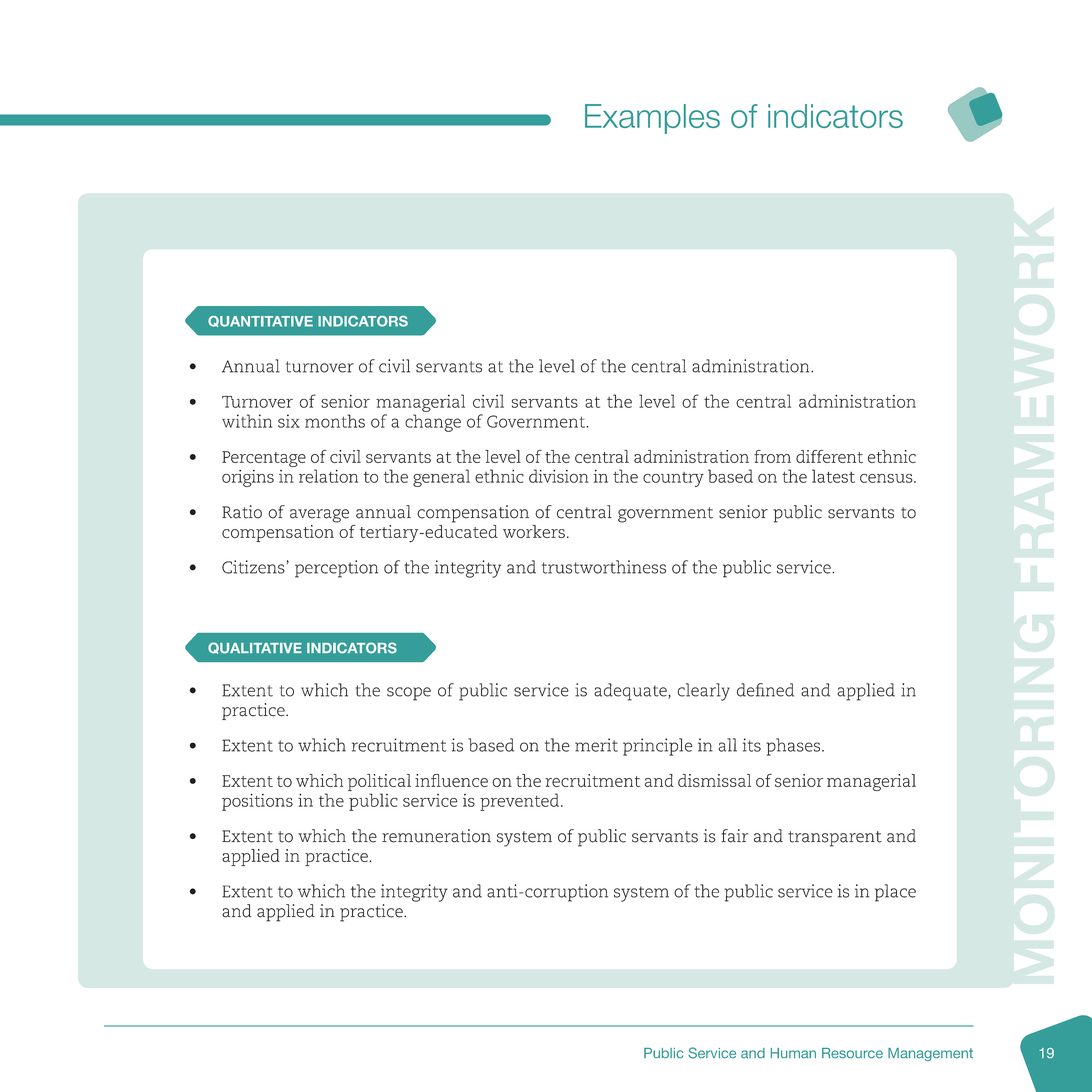 Image resolution: width=1092 pixels, height=1092 pixels. What do you see at coordinates (519, 802) in the page?
I see `prevented` at bounding box center [519, 802].
